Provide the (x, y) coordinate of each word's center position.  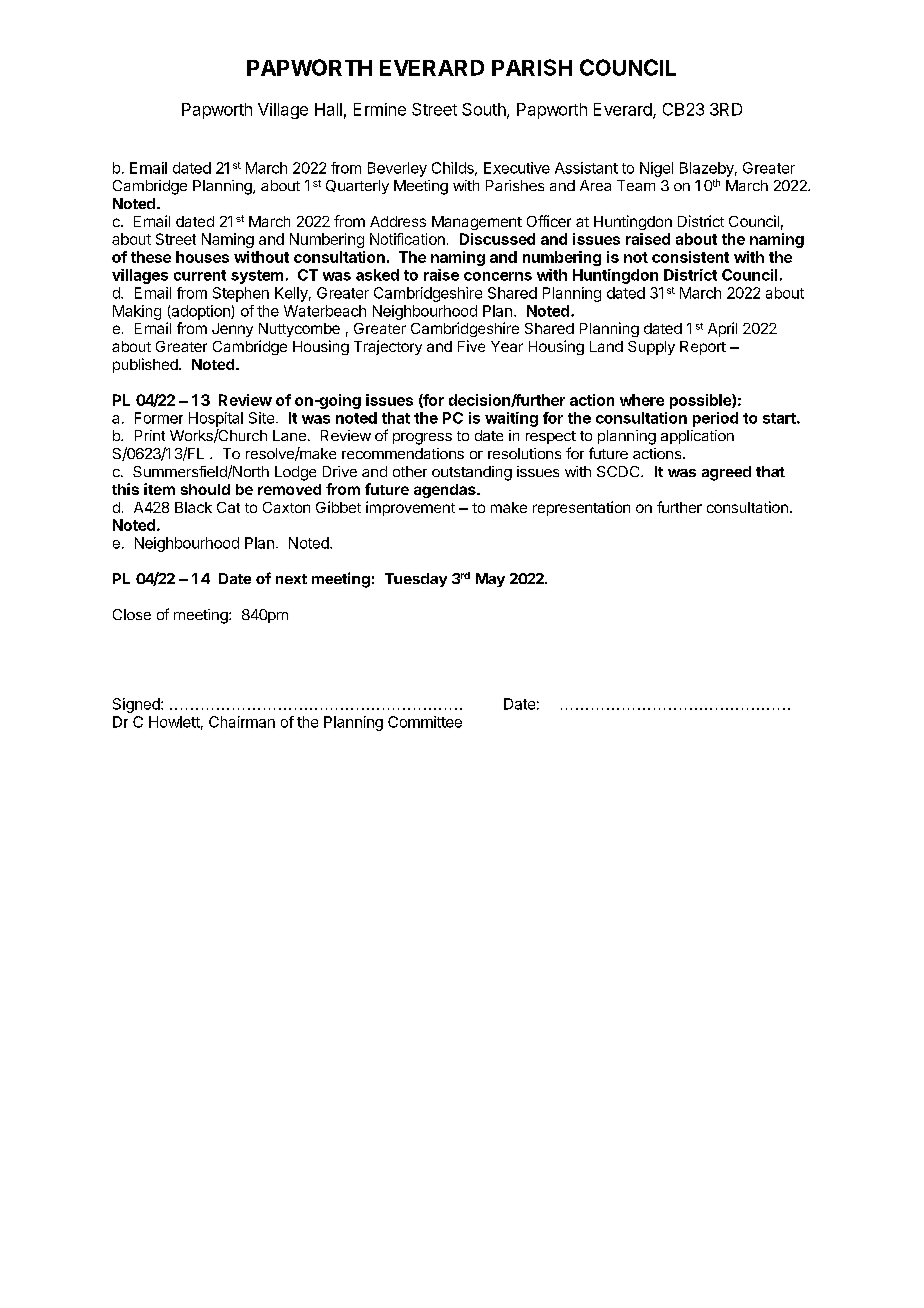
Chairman (242, 722)
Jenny (232, 330)
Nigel (656, 169)
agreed (726, 473)
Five (471, 346)
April (722, 329)
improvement (410, 508)
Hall (328, 109)
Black (193, 507)
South (485, 110)
